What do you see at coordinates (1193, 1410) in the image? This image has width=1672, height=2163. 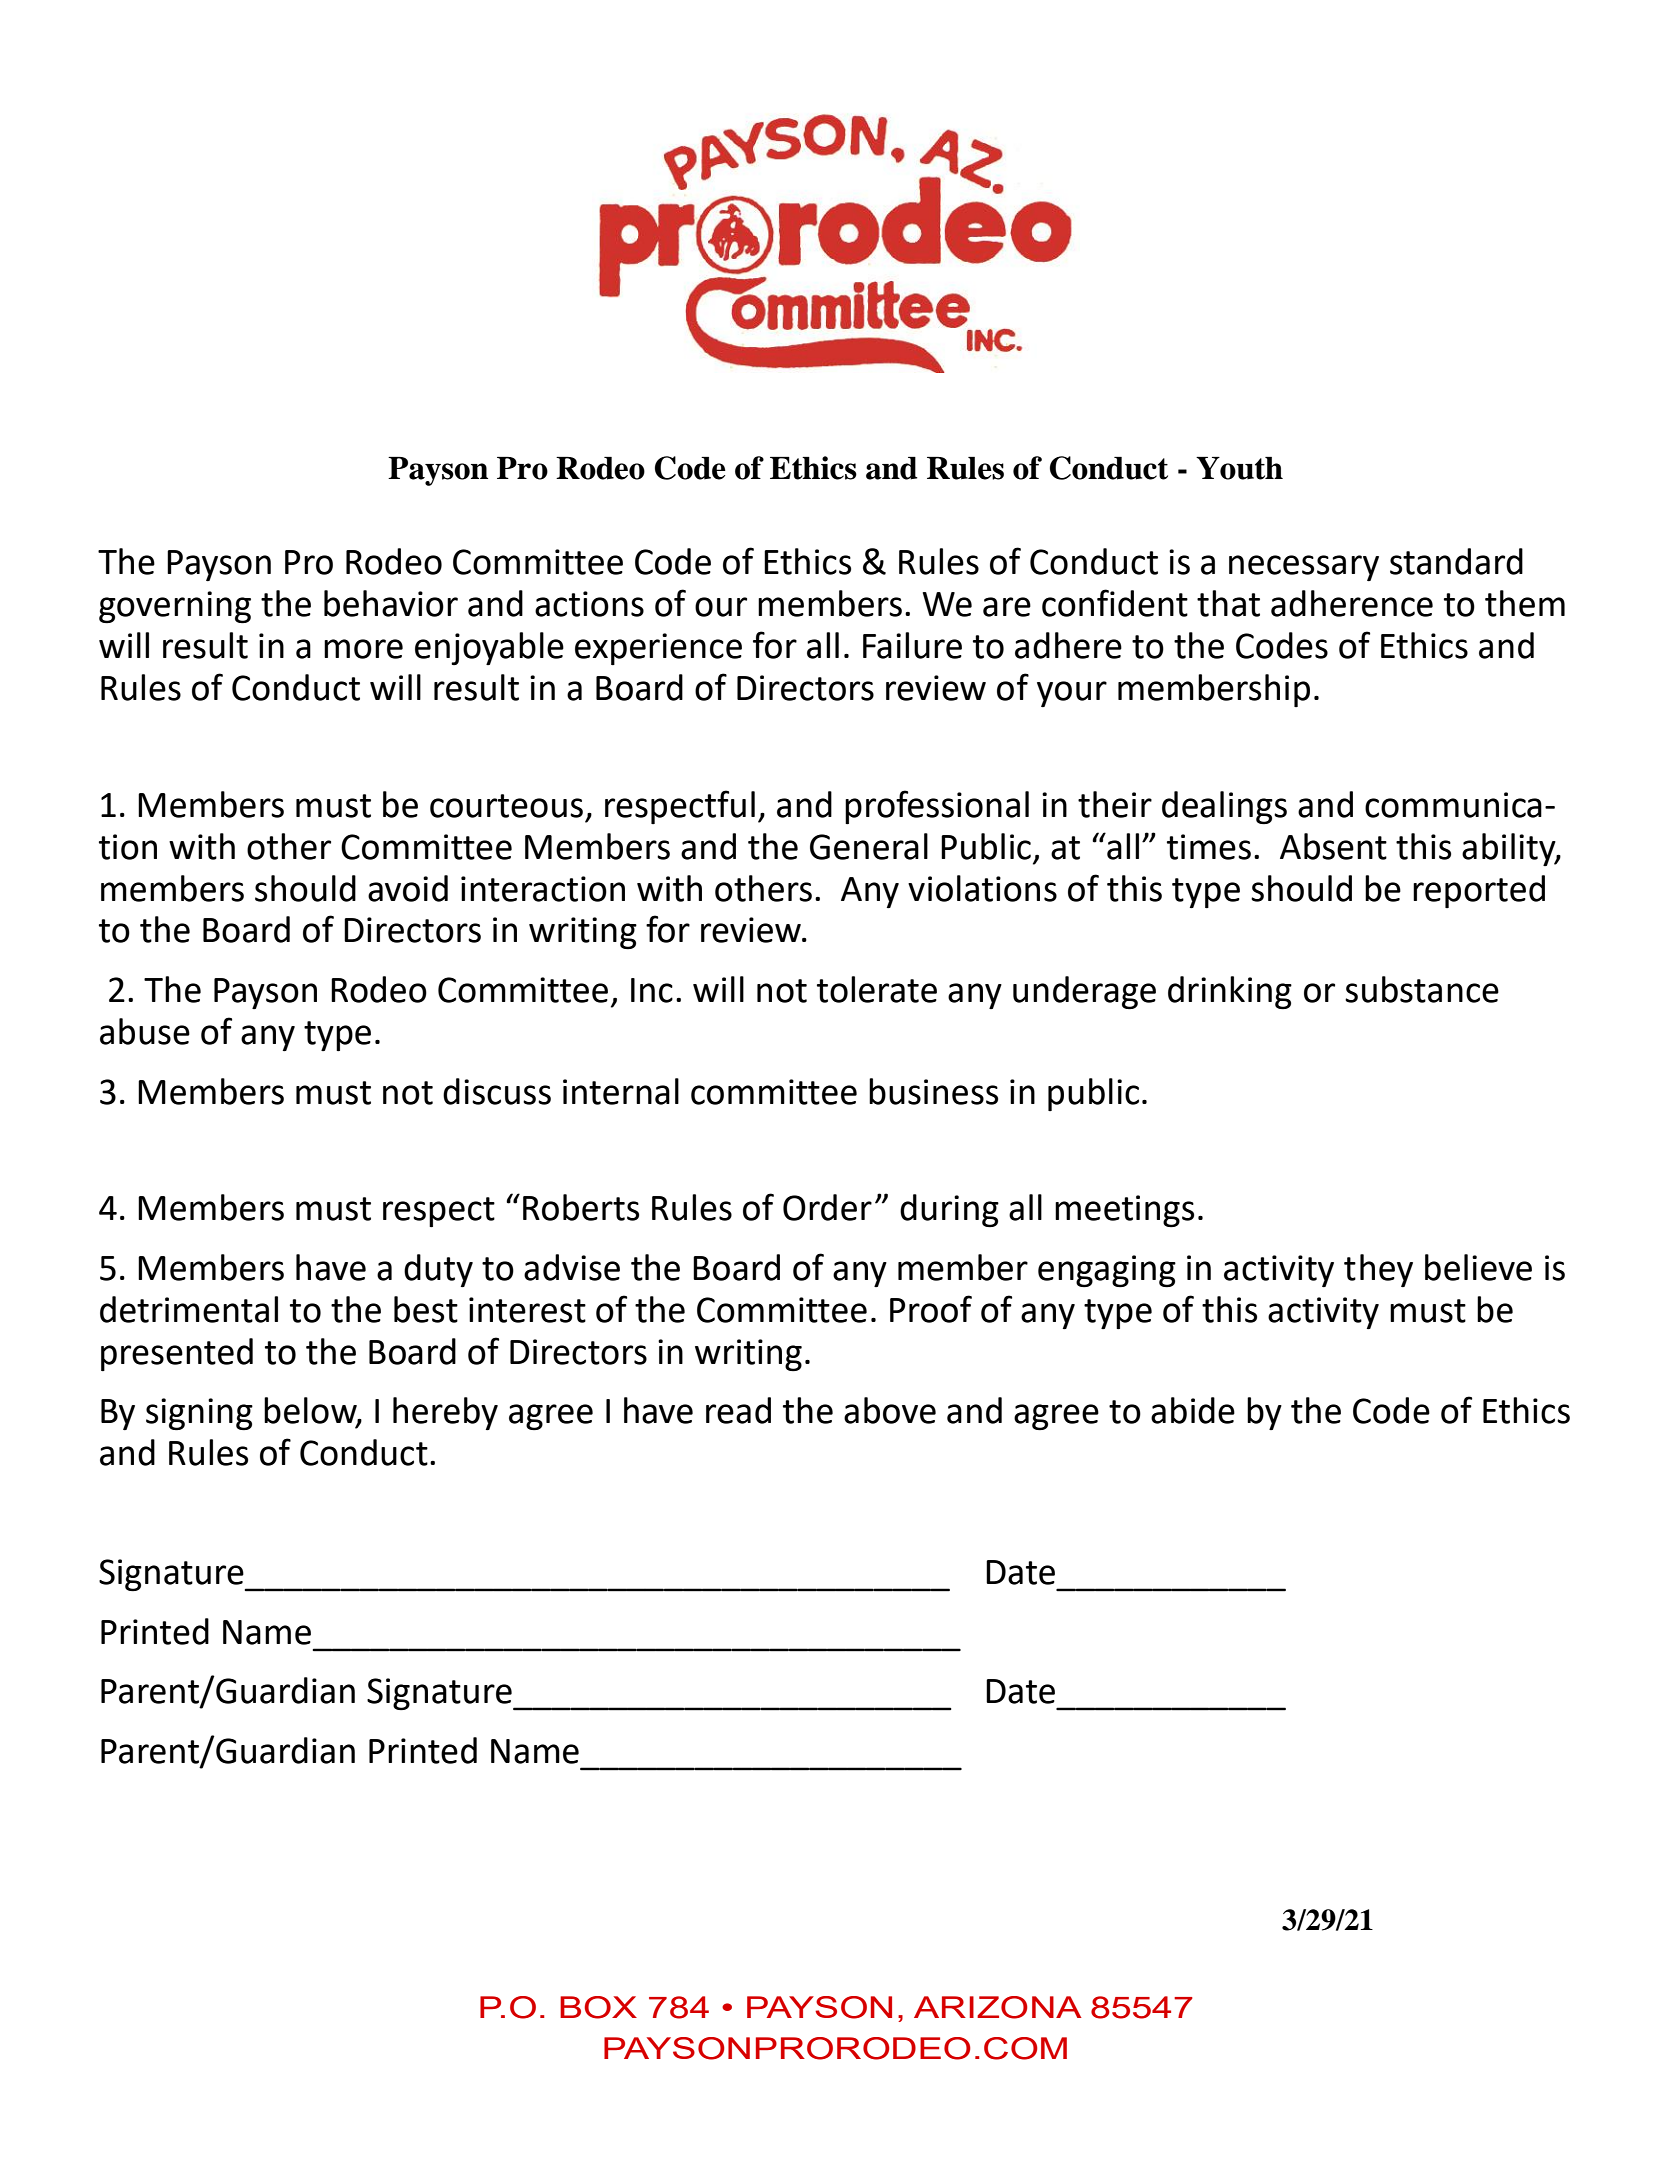 I see `abide` at bounding box center [1193, 1410].
